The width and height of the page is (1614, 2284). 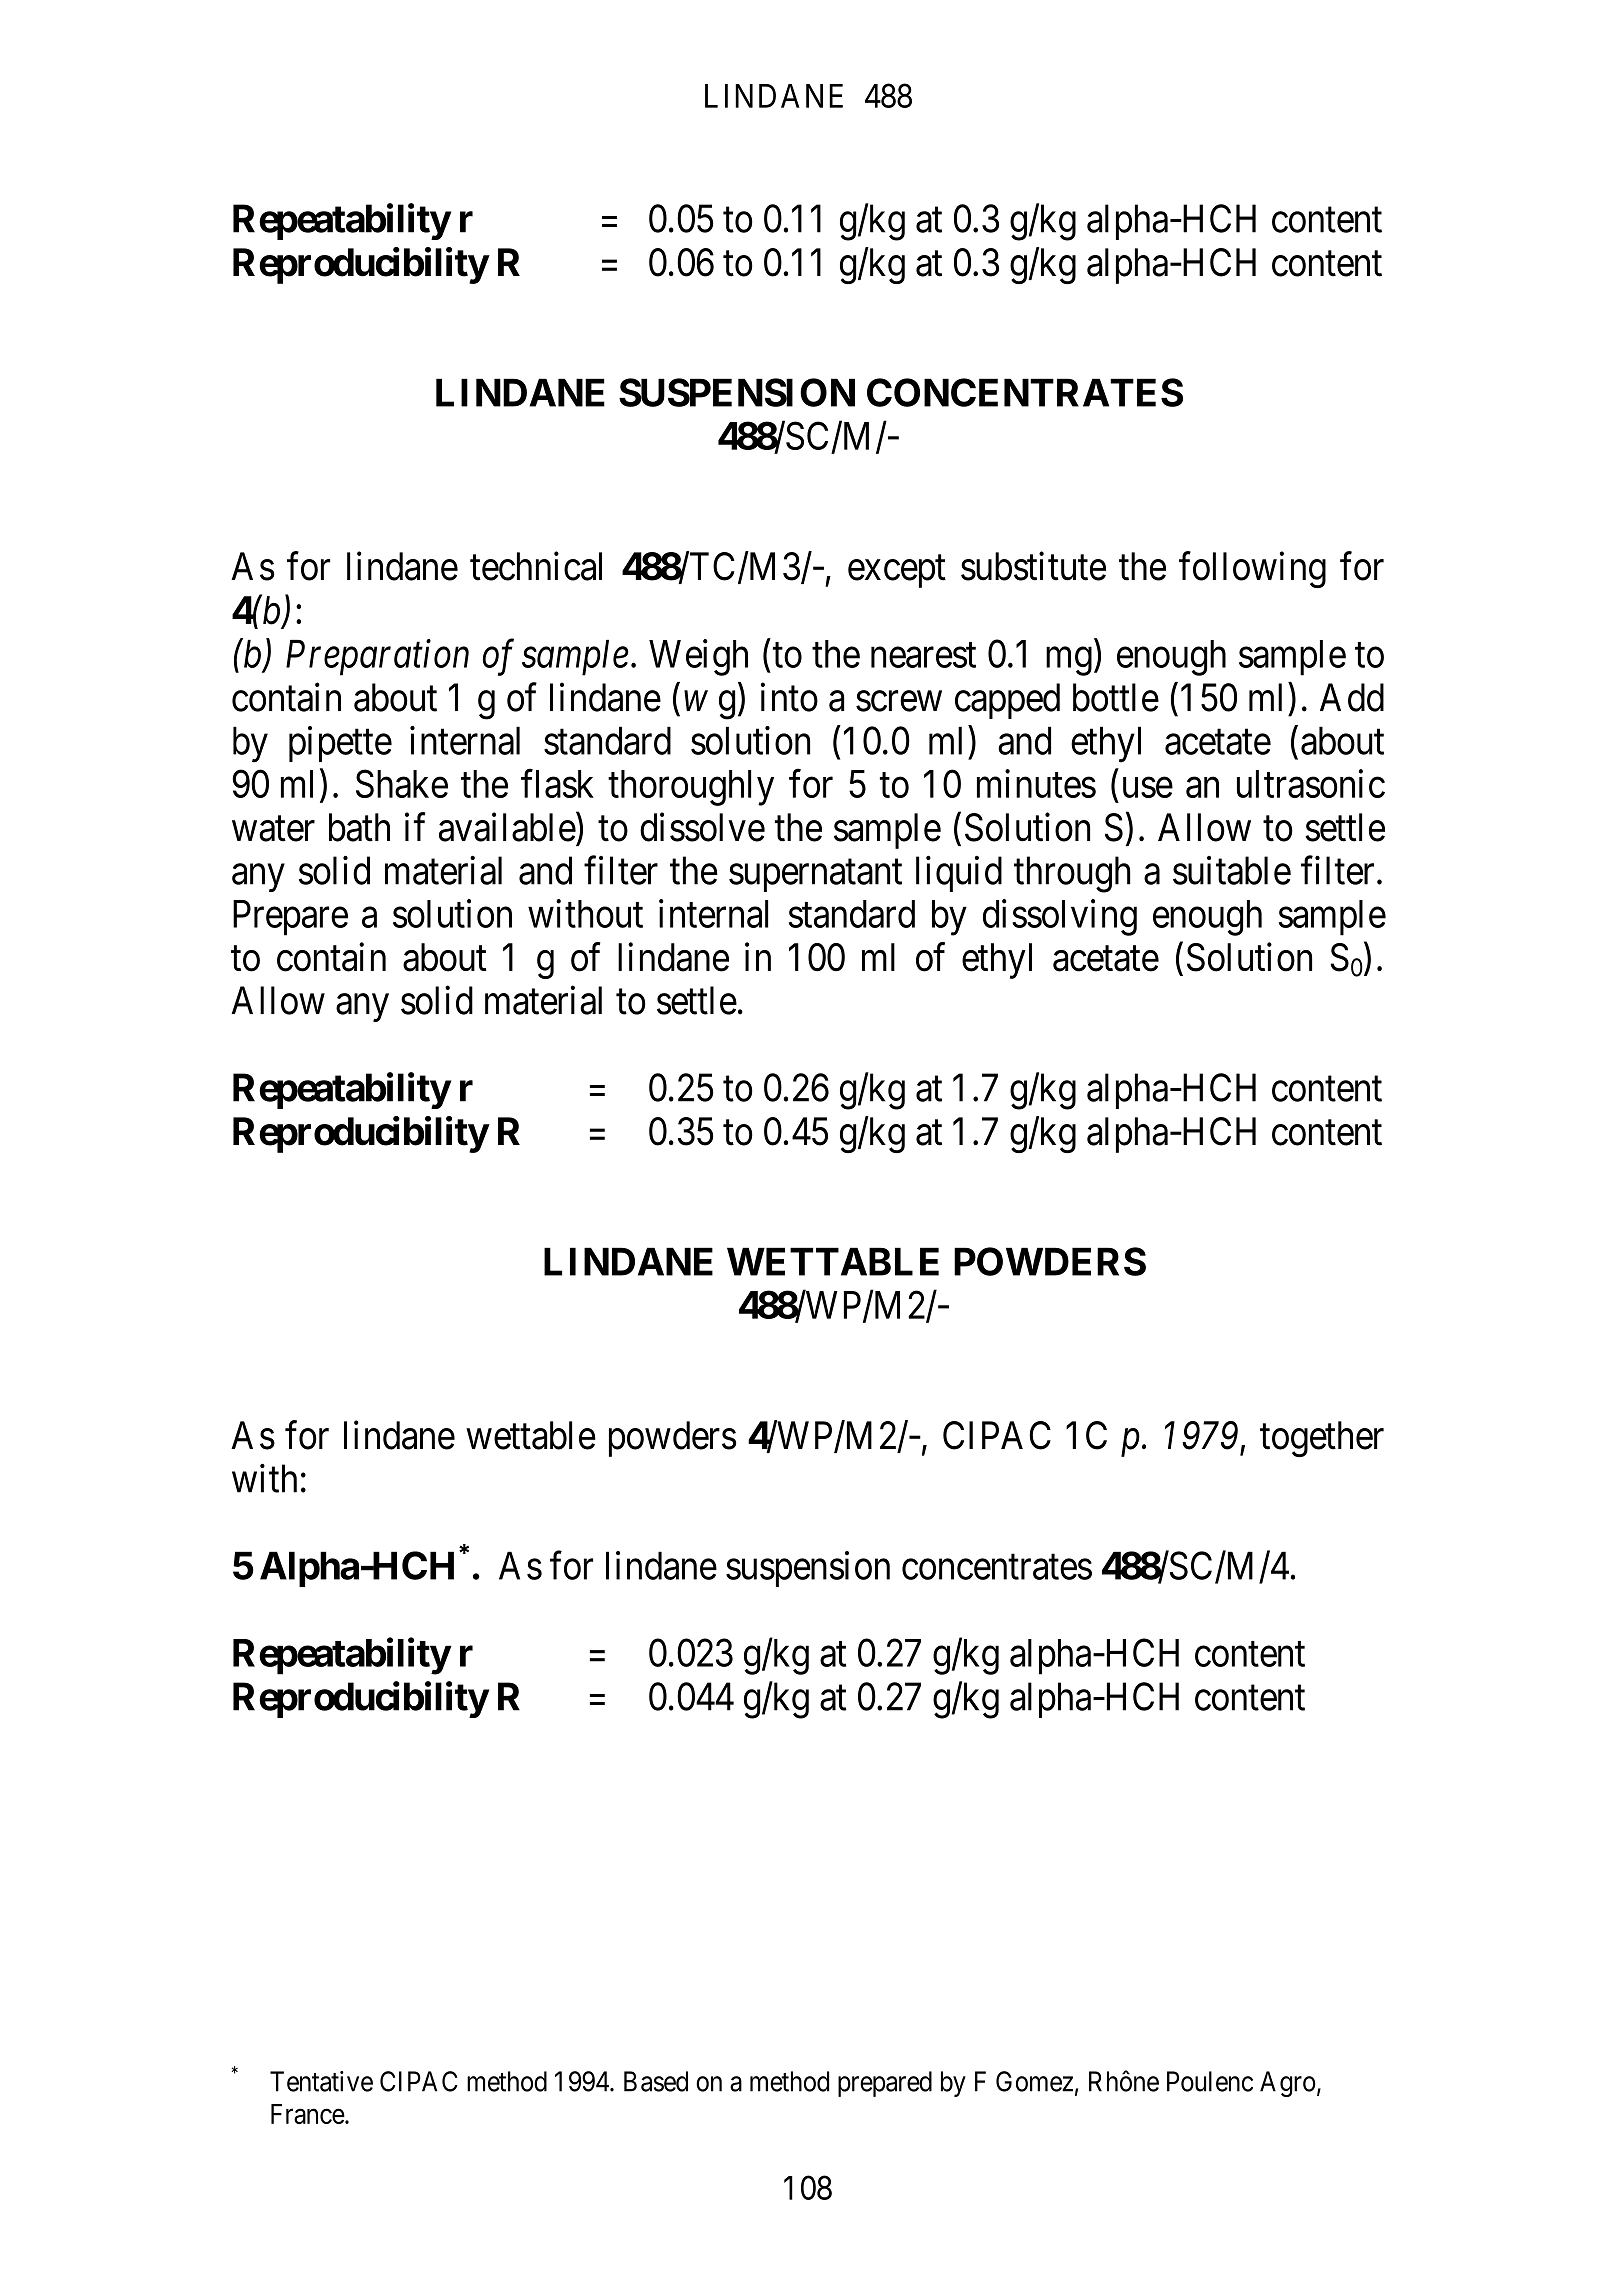 What do you see at coordinates (1252, 570) in the page?
I see `following` at bounding box center [1252, 570].
